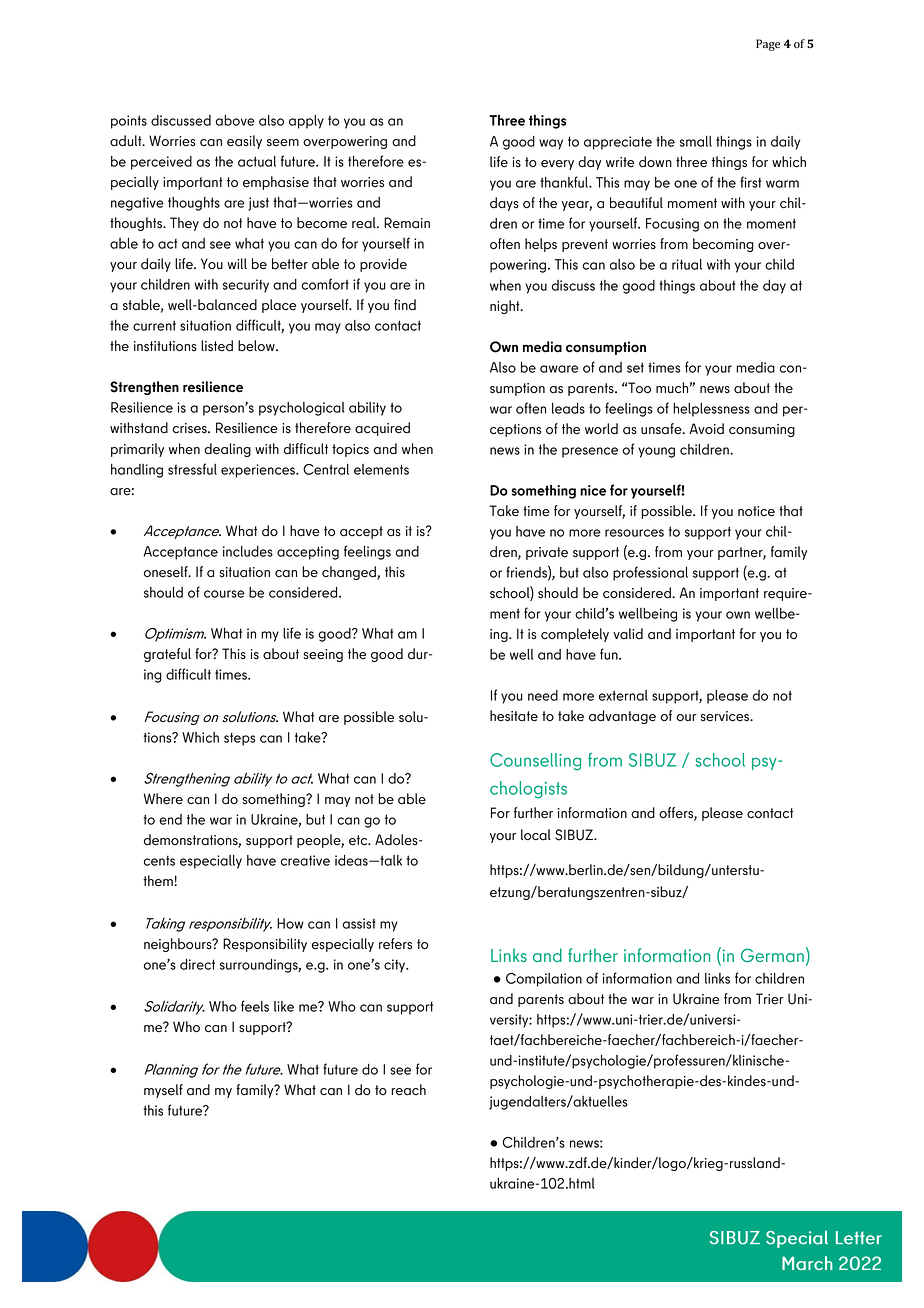 This image has height=1308, width=924. What do you see at coordinates (163, 1091) in the image?
I see `myself` at bounding box center [163, 1091].
